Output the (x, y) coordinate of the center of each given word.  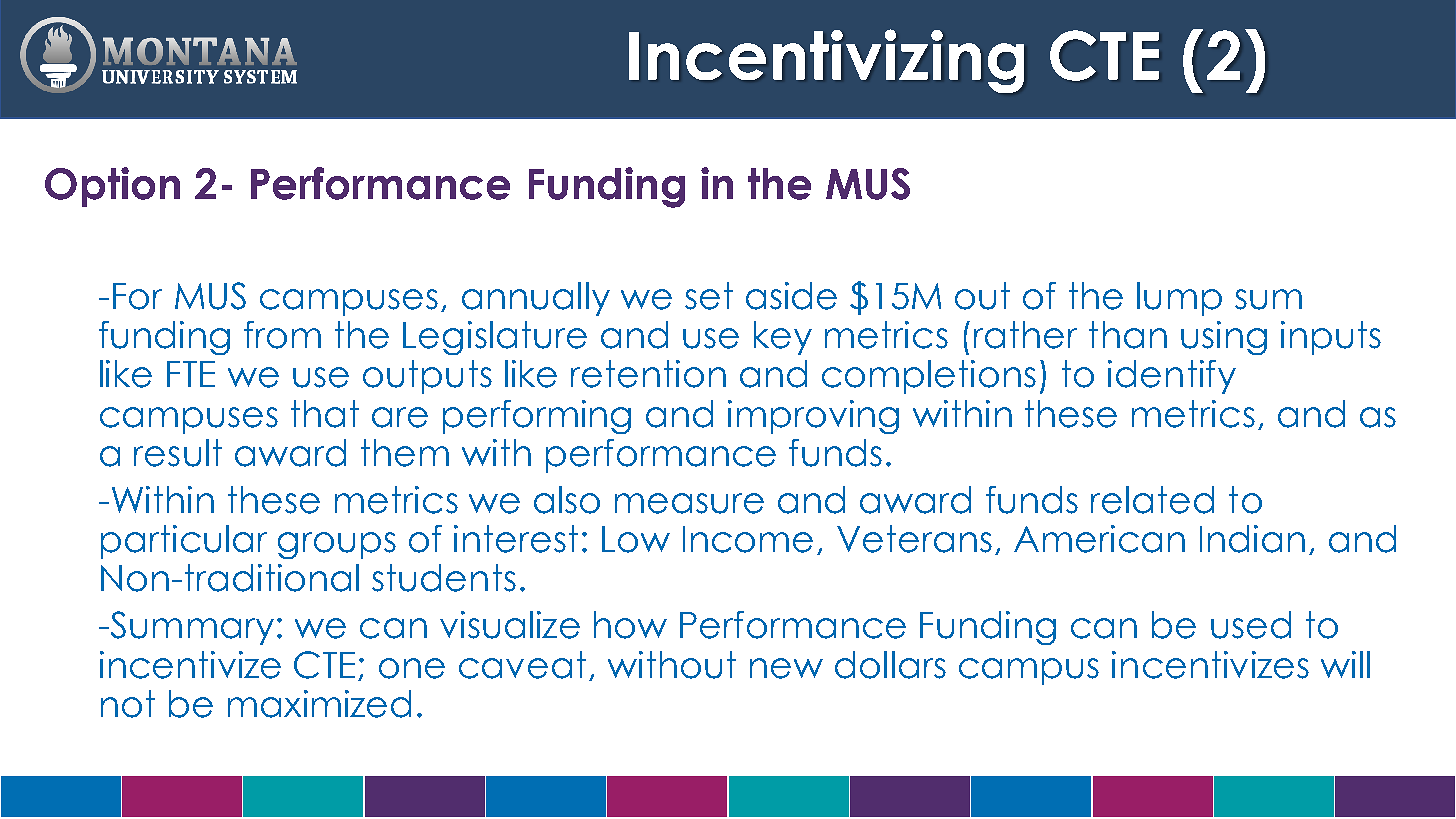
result (178, 453)
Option (112, 187)
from (282, 335)
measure (689, 503)
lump (1179, 299)
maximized (319, 704)
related (1152, 500)
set (709, 296)
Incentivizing (826, 61)
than (1128, 335)
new (786, 668)
